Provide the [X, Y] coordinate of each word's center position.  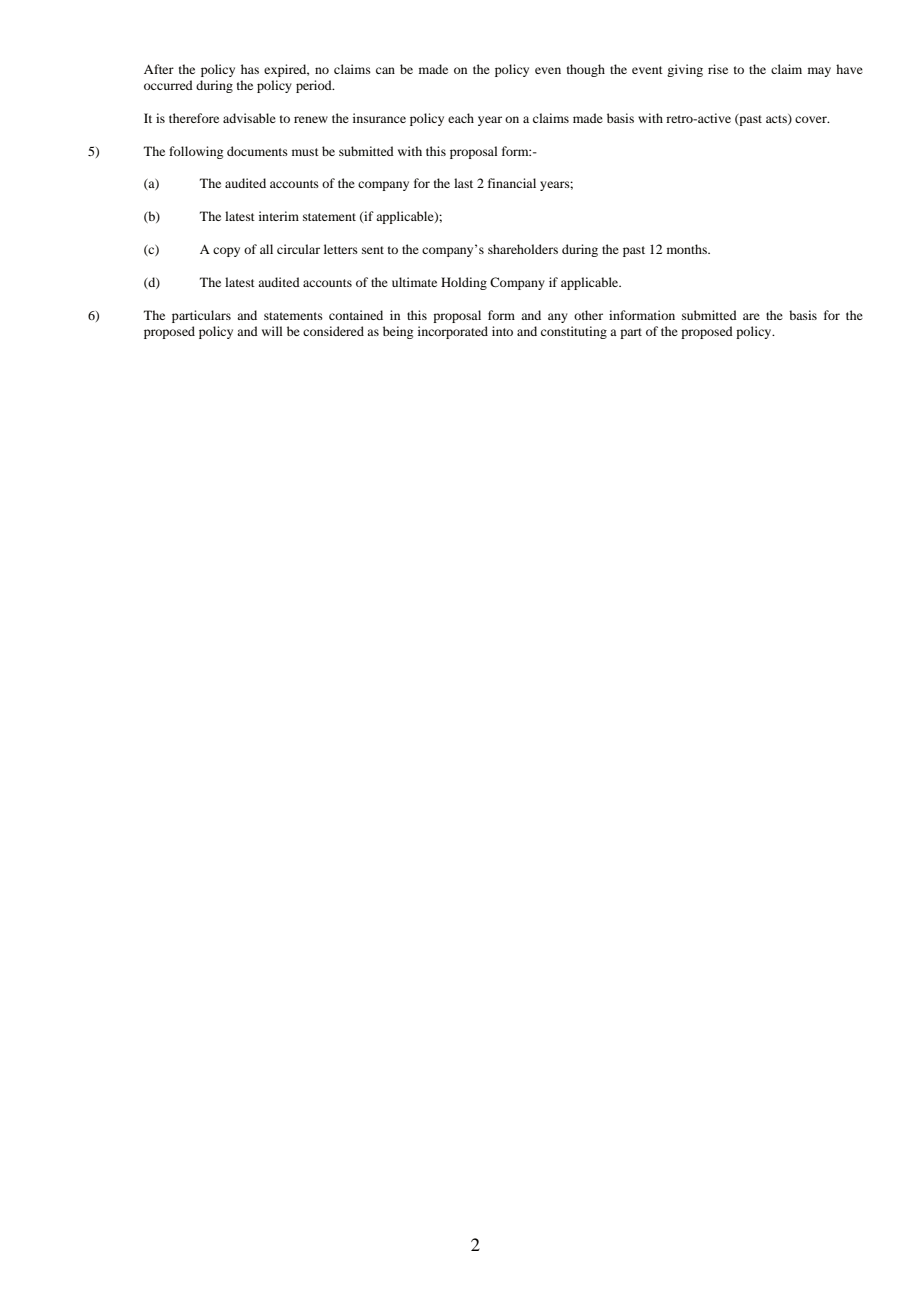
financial [512, 183]
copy [226, 252]
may [819, 72]
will [272, 331]
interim [279, 216]
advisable [249, 118]
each [461, 118]
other [588, 315]
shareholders [523, 249]
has [250, 69]
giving [685, 70]
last [463, 183]
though [586, 70]
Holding [464, 283]
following [196, 152]
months [688, 249]
